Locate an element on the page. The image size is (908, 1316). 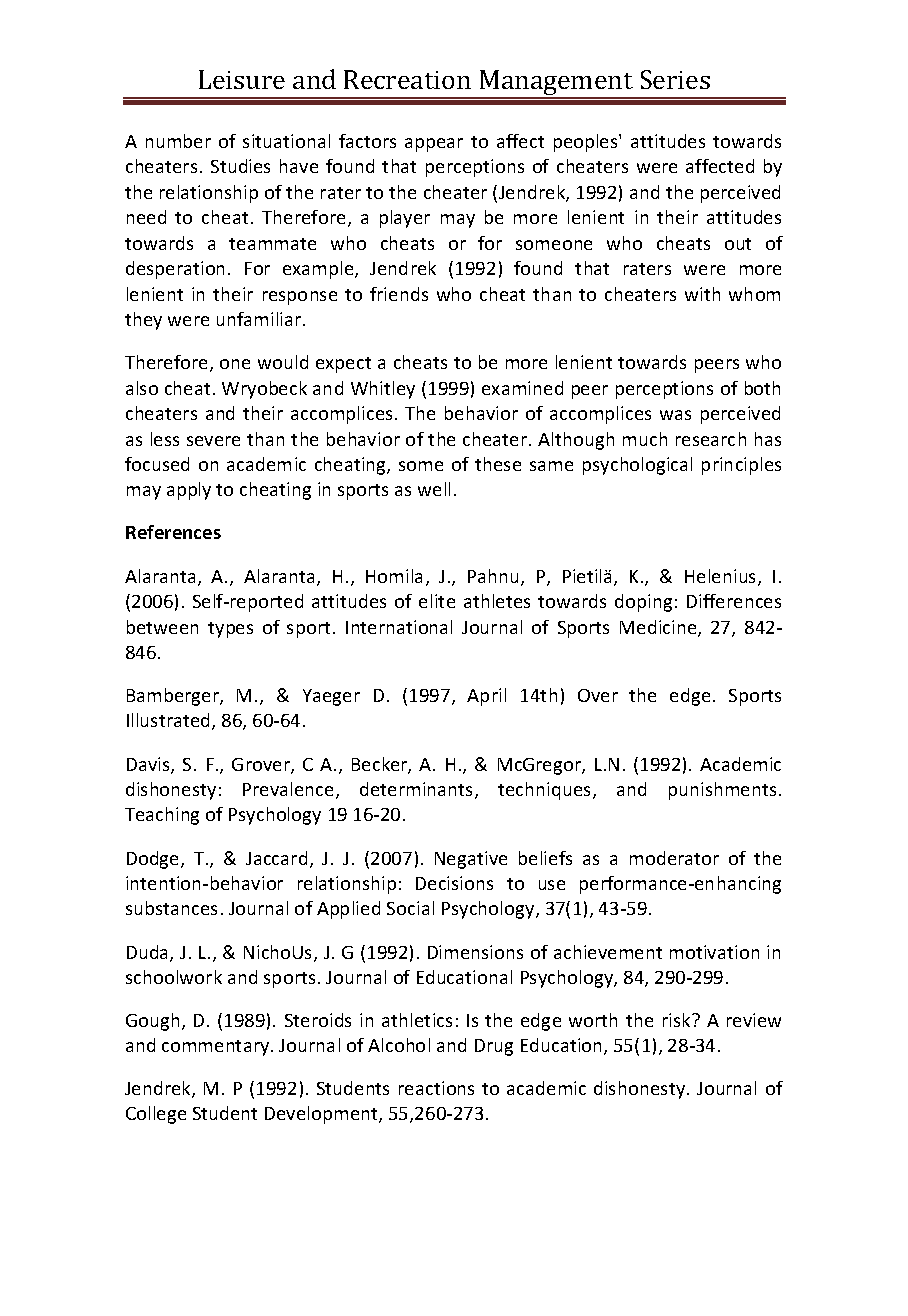
determinants is located at coordinates (418, 790).
